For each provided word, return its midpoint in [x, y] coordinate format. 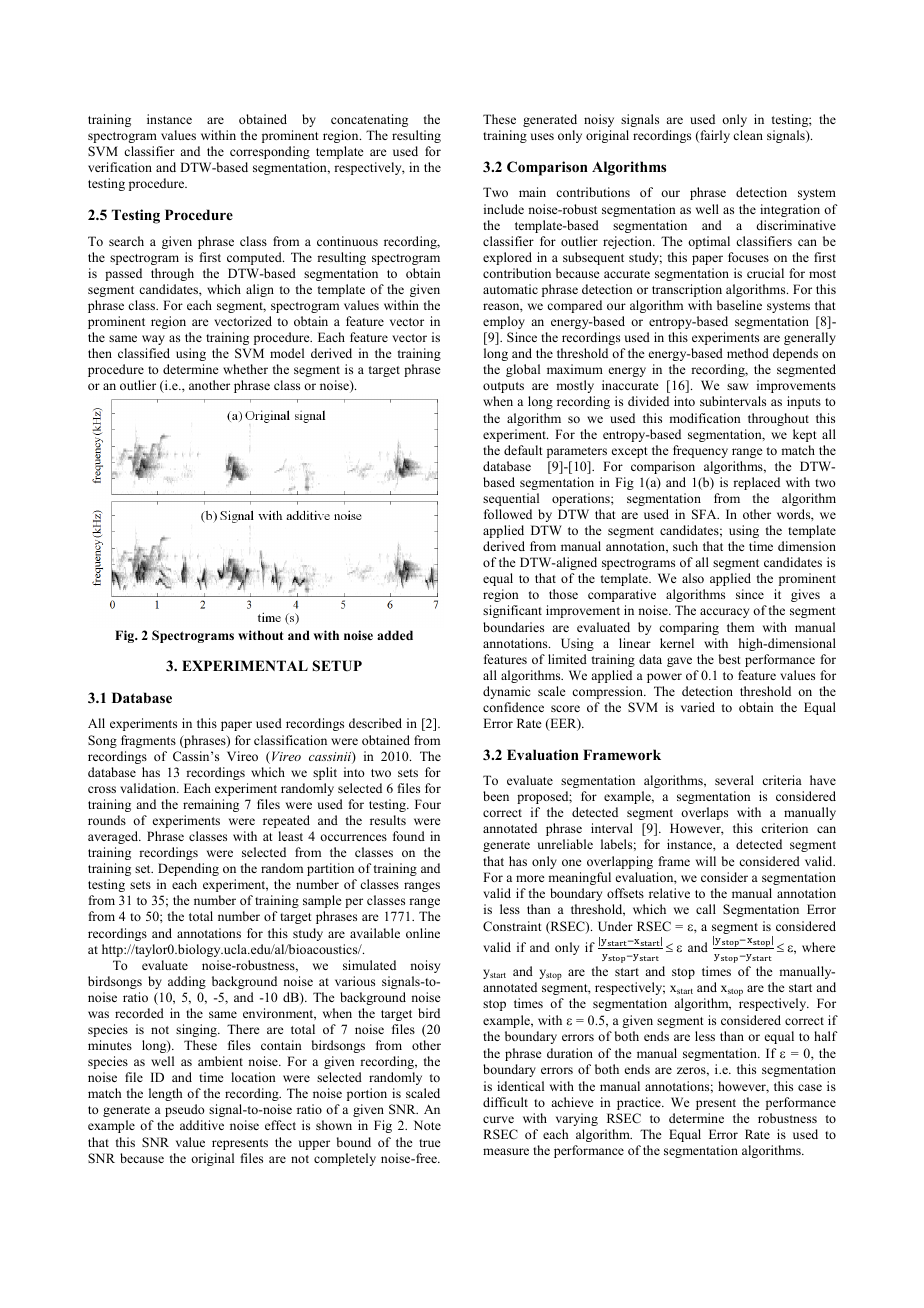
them [740, 627]
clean [748, 135]
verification [120, 167]
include [504, 209]
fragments [148, 741]
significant [512, 611]
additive [202, 1125]
